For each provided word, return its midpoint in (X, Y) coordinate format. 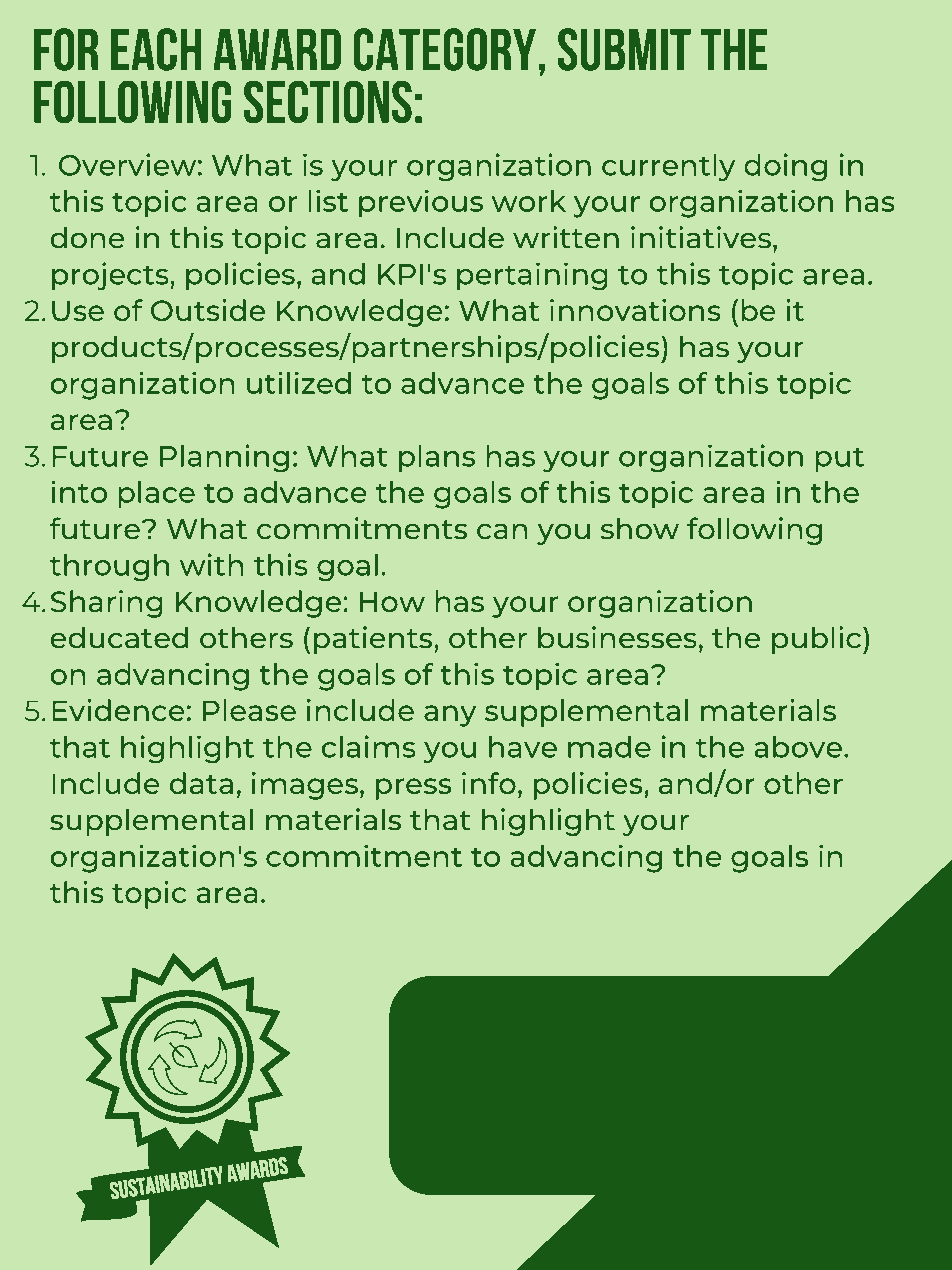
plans (437, 458)
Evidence (118, 710)
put (839, 459)
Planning (224, 458)
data (201, 783)
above (798, 747)
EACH (156, 49)
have (523, 747)
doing (785, 167)
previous (421, 204)
